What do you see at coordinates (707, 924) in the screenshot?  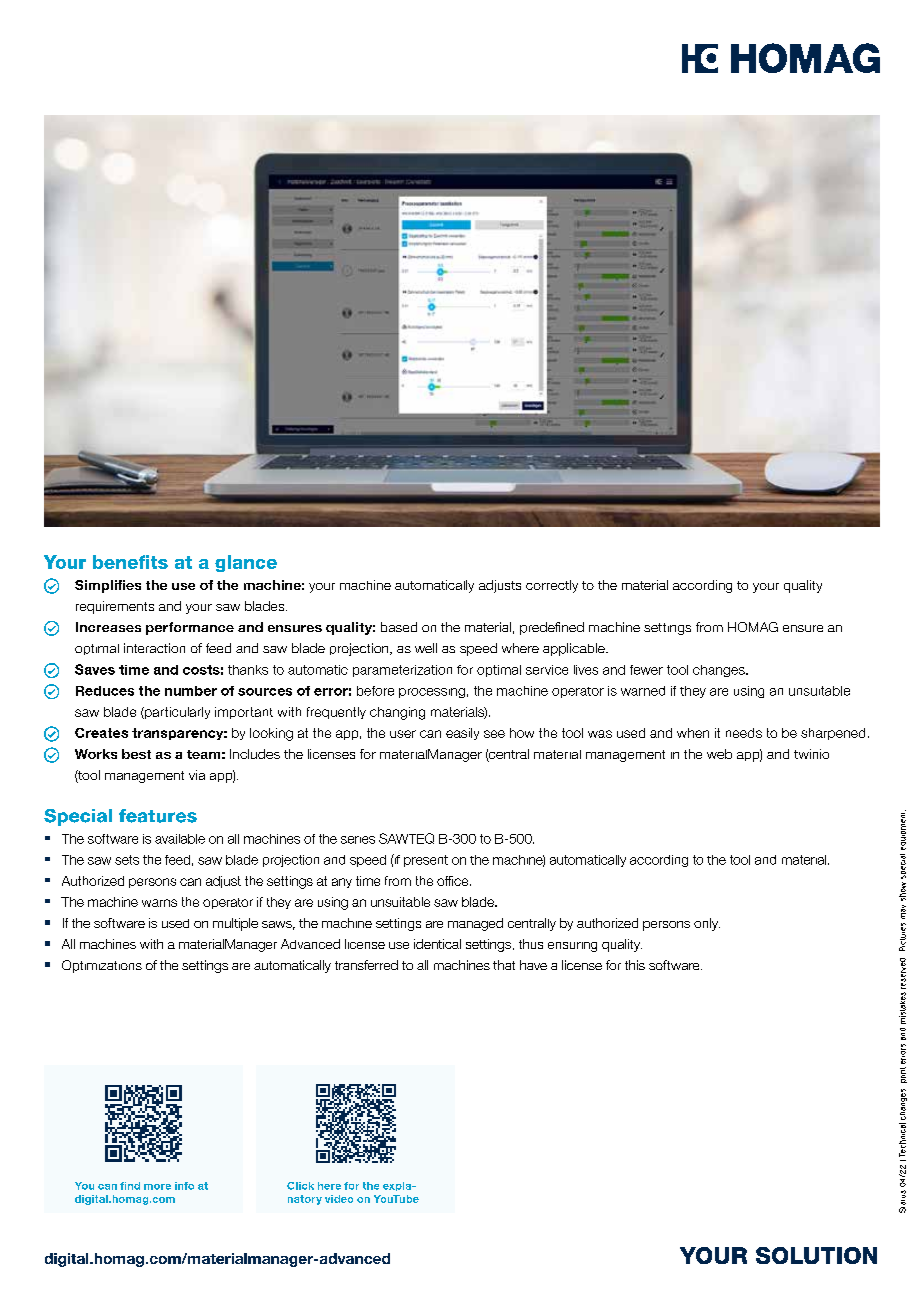 I see `only` at bounding box center [707, 924].
